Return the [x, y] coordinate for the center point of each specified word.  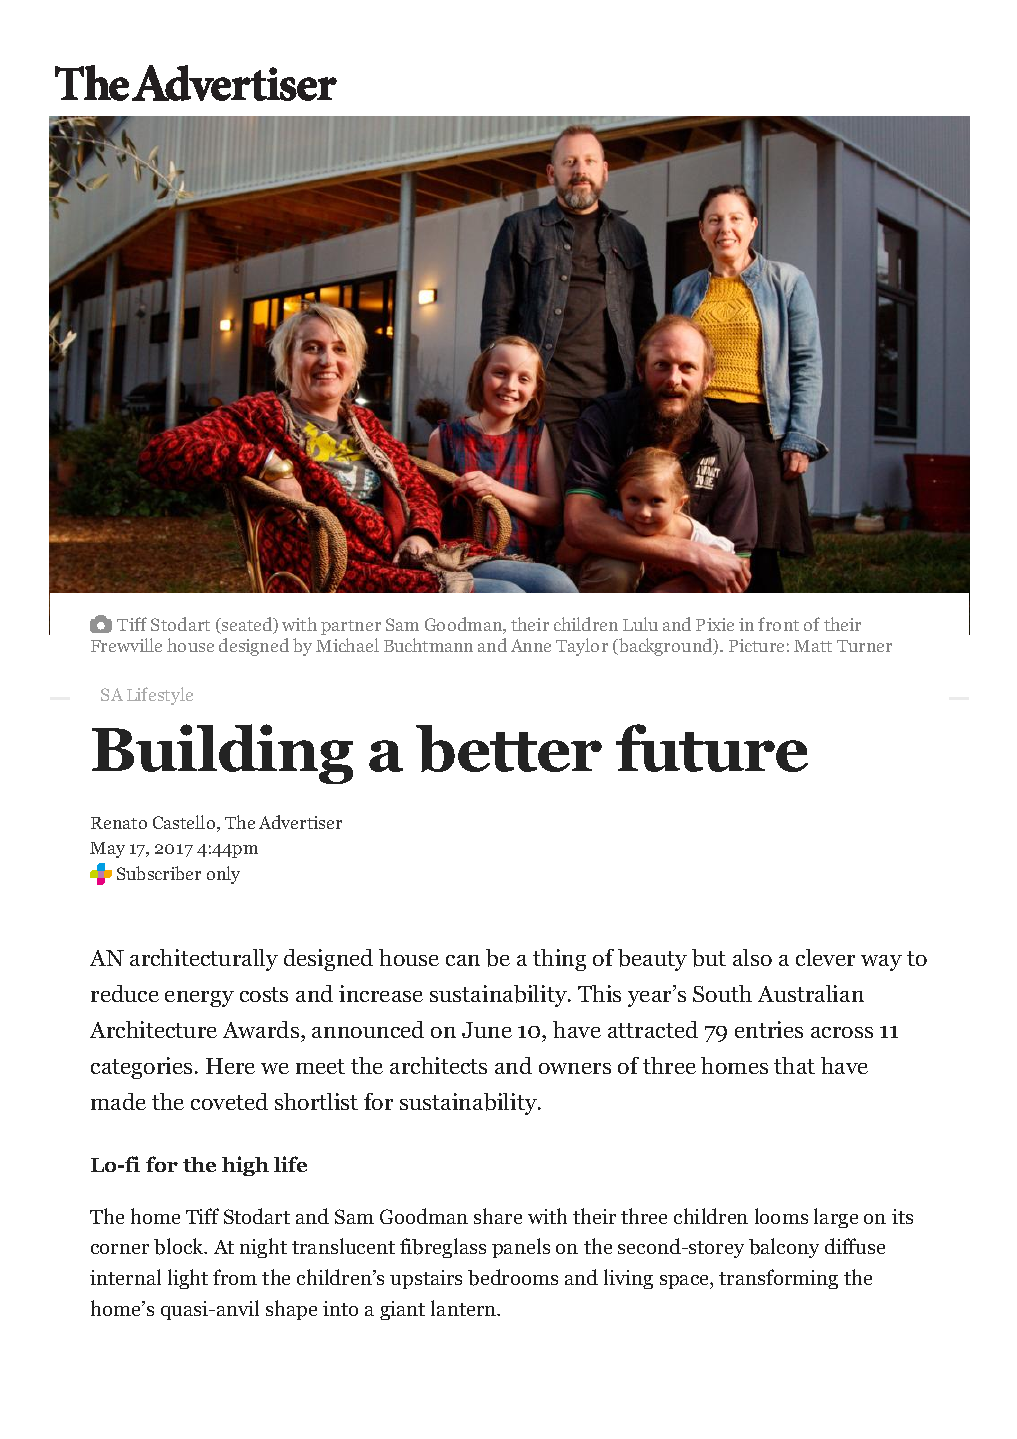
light [188, 1279]
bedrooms [513, 1277]
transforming [778, 1279]
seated [247, 625]
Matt [813, 646]
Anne [531, 645]
